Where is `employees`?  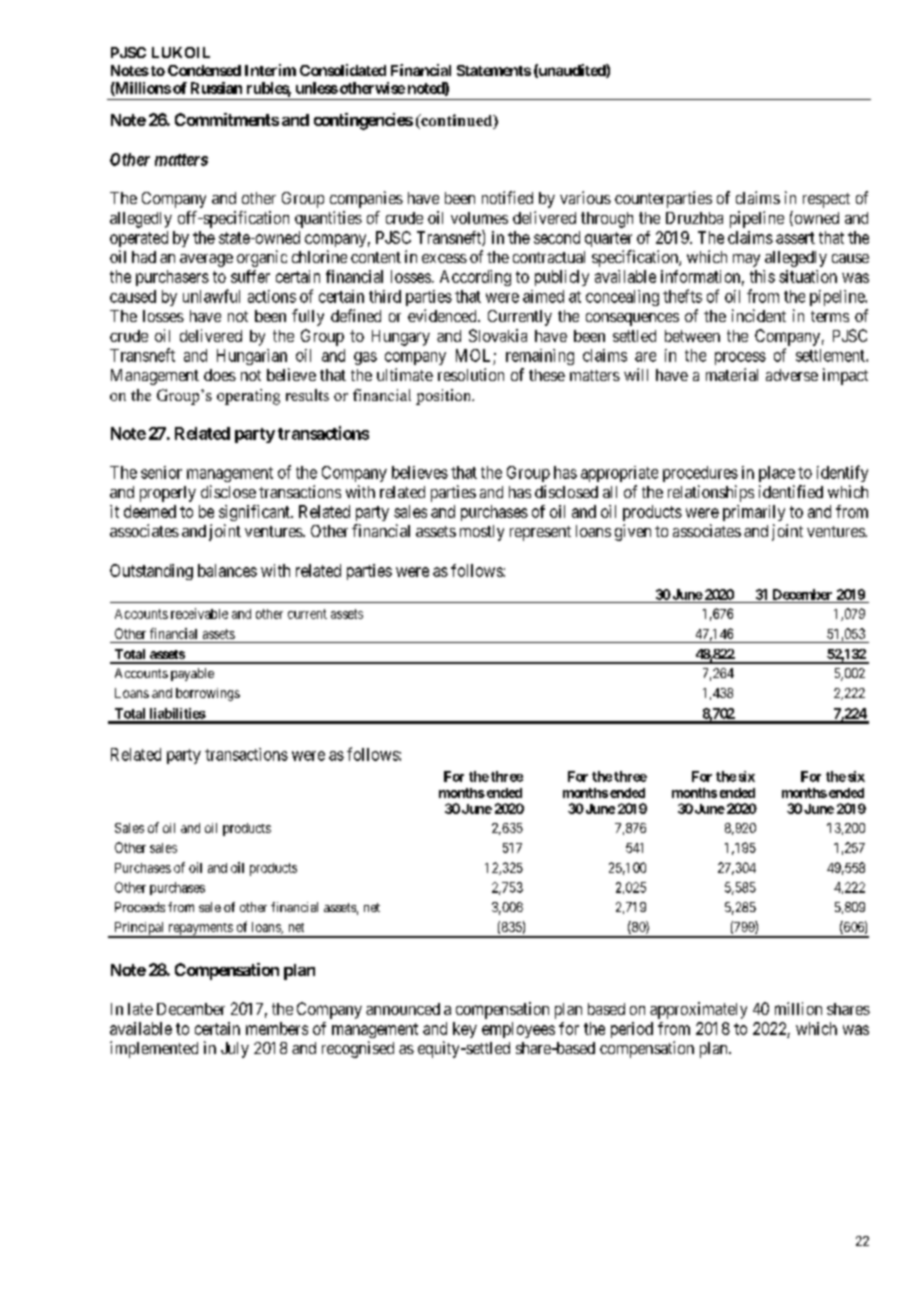 employees is located at coordinates (518, 1030).
